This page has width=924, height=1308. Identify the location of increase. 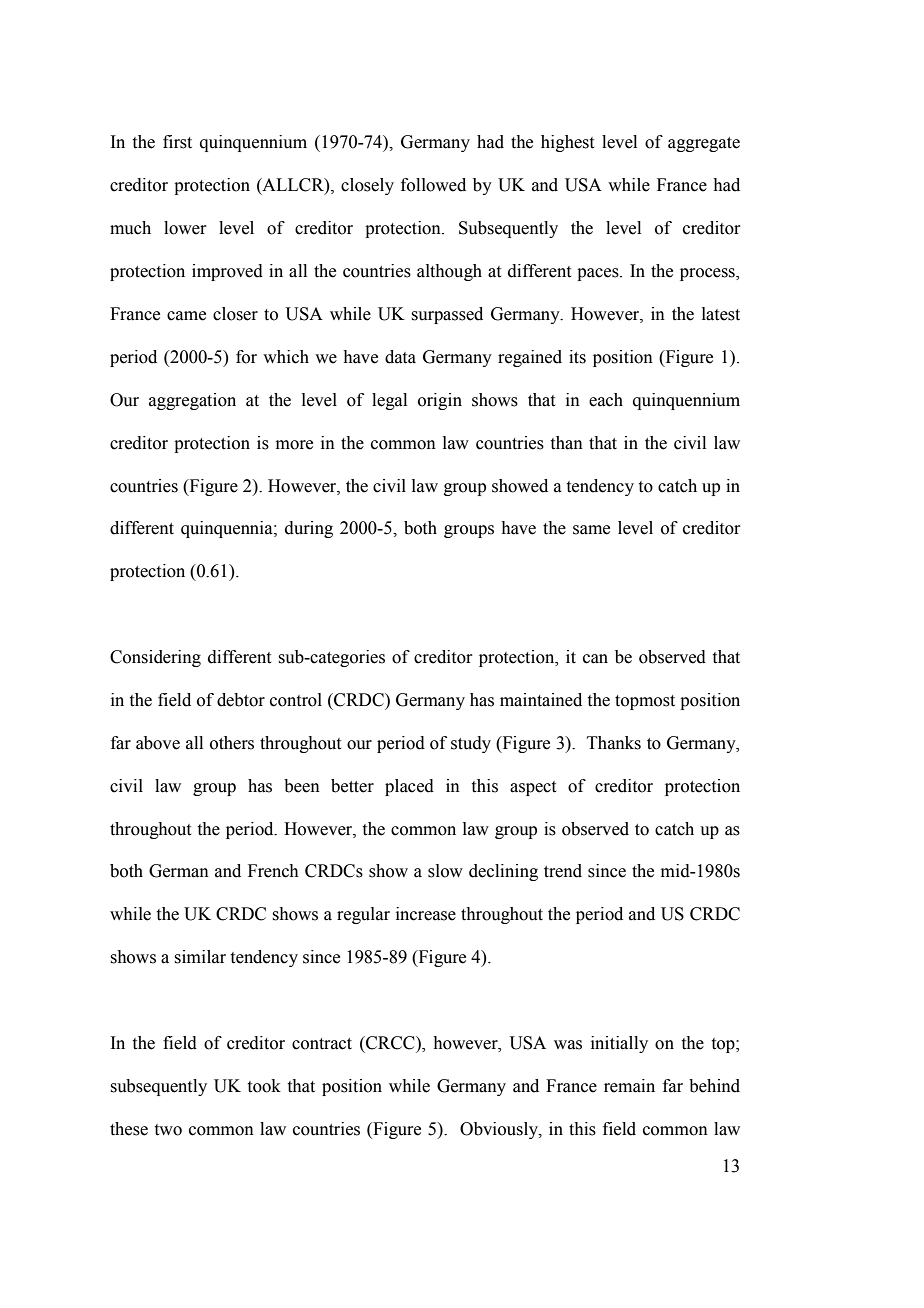
(426, 914).
